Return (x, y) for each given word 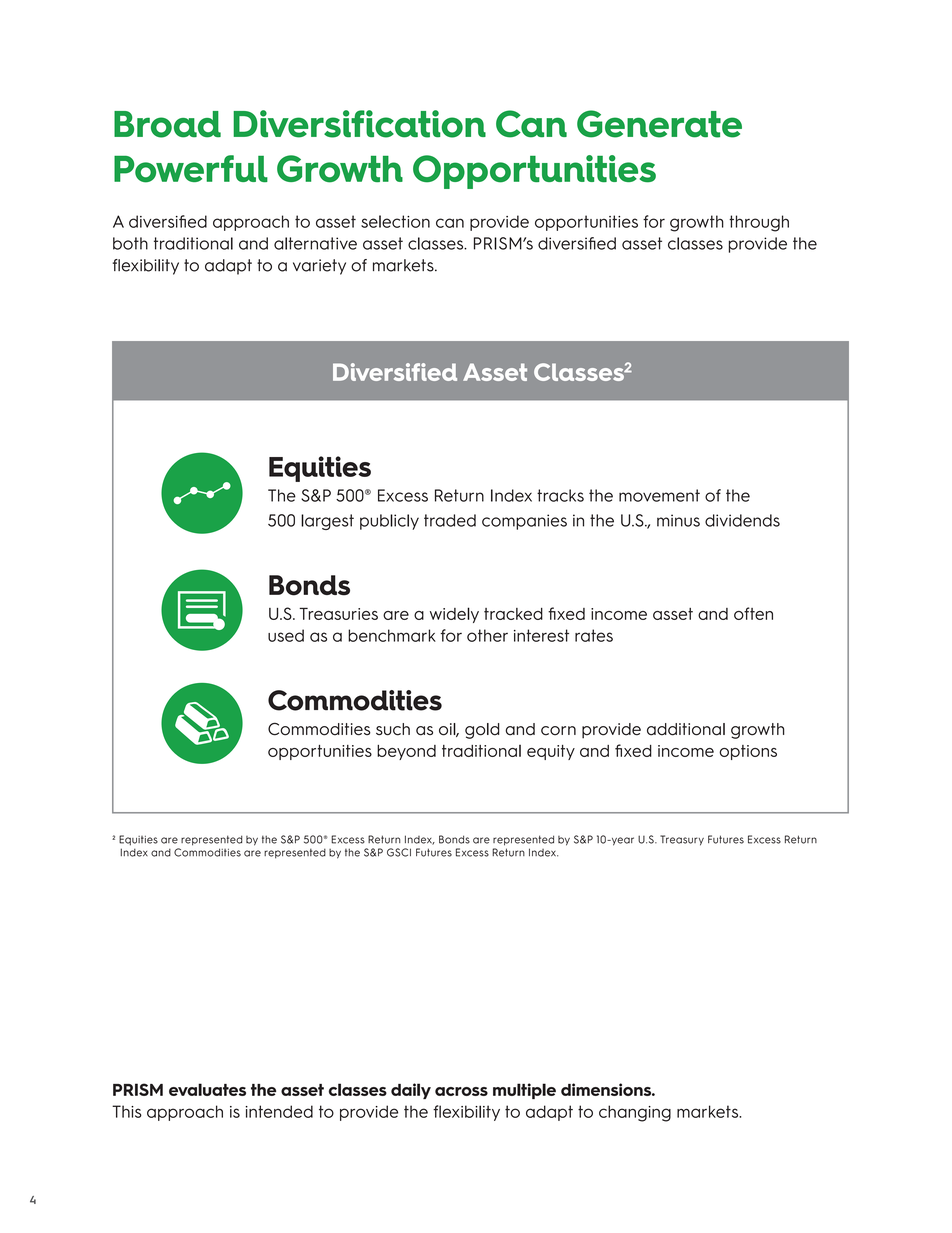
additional (686, 729)
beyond (406, 752)
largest (327, 522)
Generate (659, 124)
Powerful (191, 169)
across (461, 1091)
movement (659, 495)
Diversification (359, 124)
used (286, 635)
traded (450, 520)
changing (635, 1113)
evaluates (207, 1089)
